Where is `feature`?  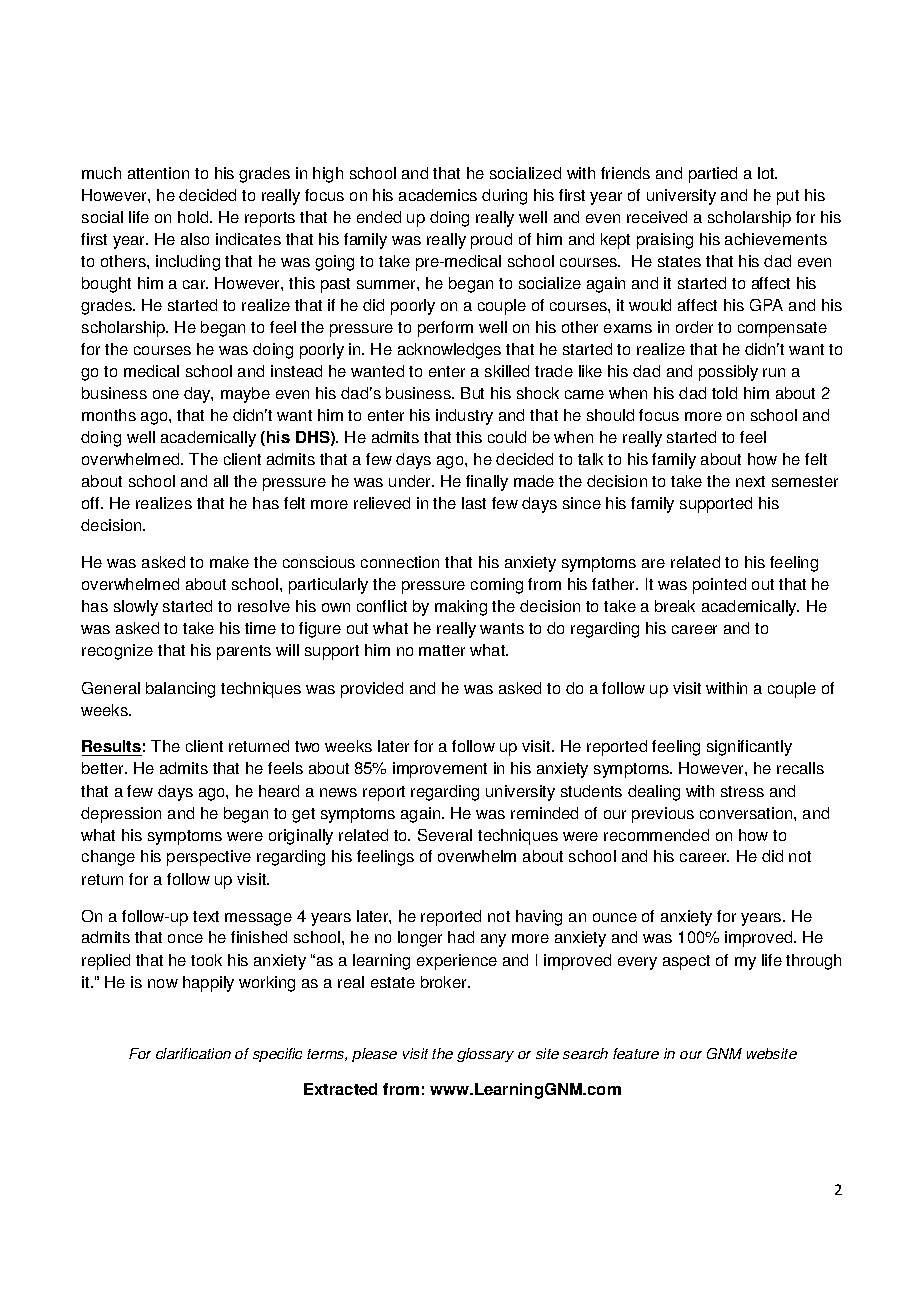
feature is located at coordinates (636, 1053).
